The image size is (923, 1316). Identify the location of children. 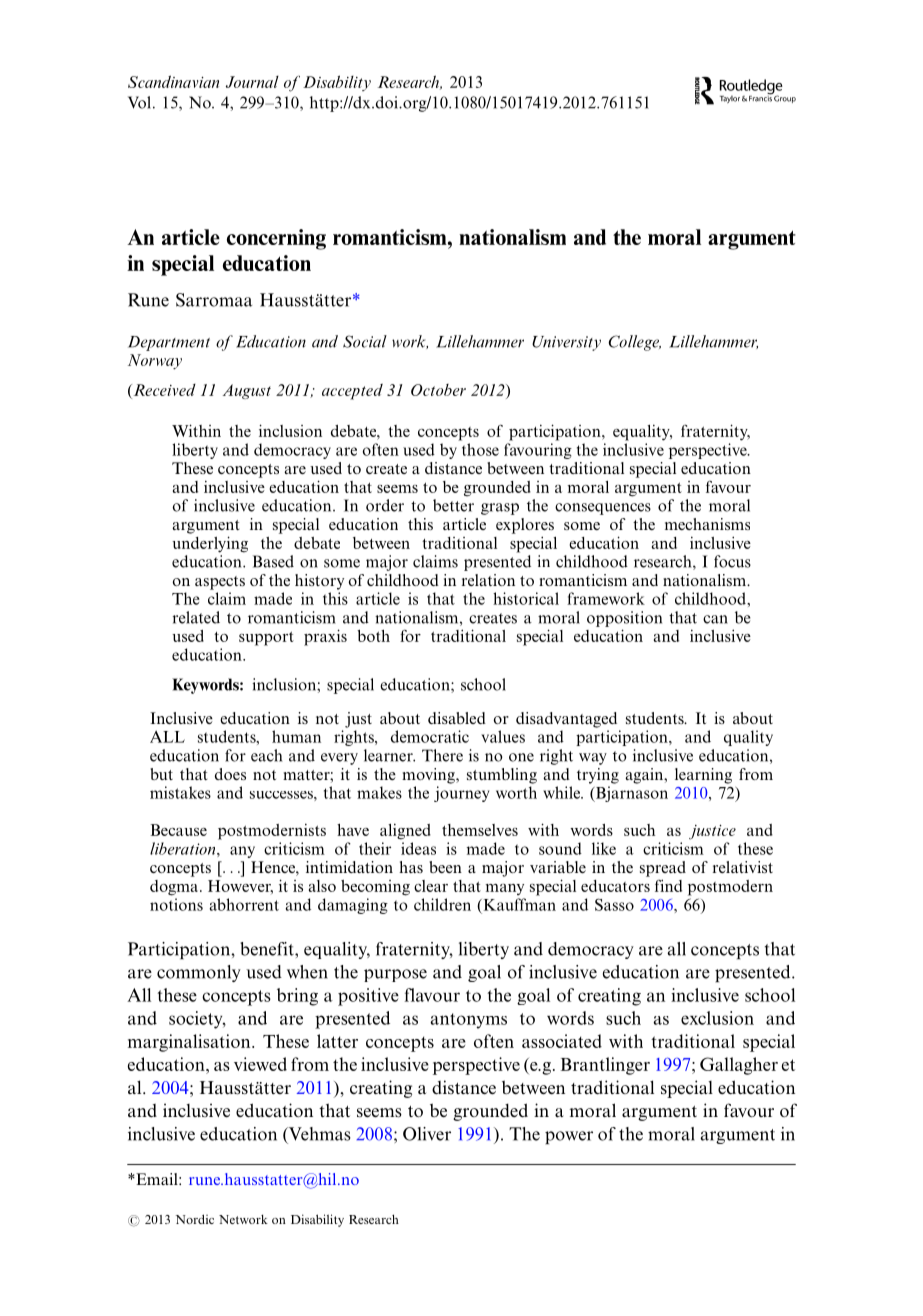
(442, 904).
